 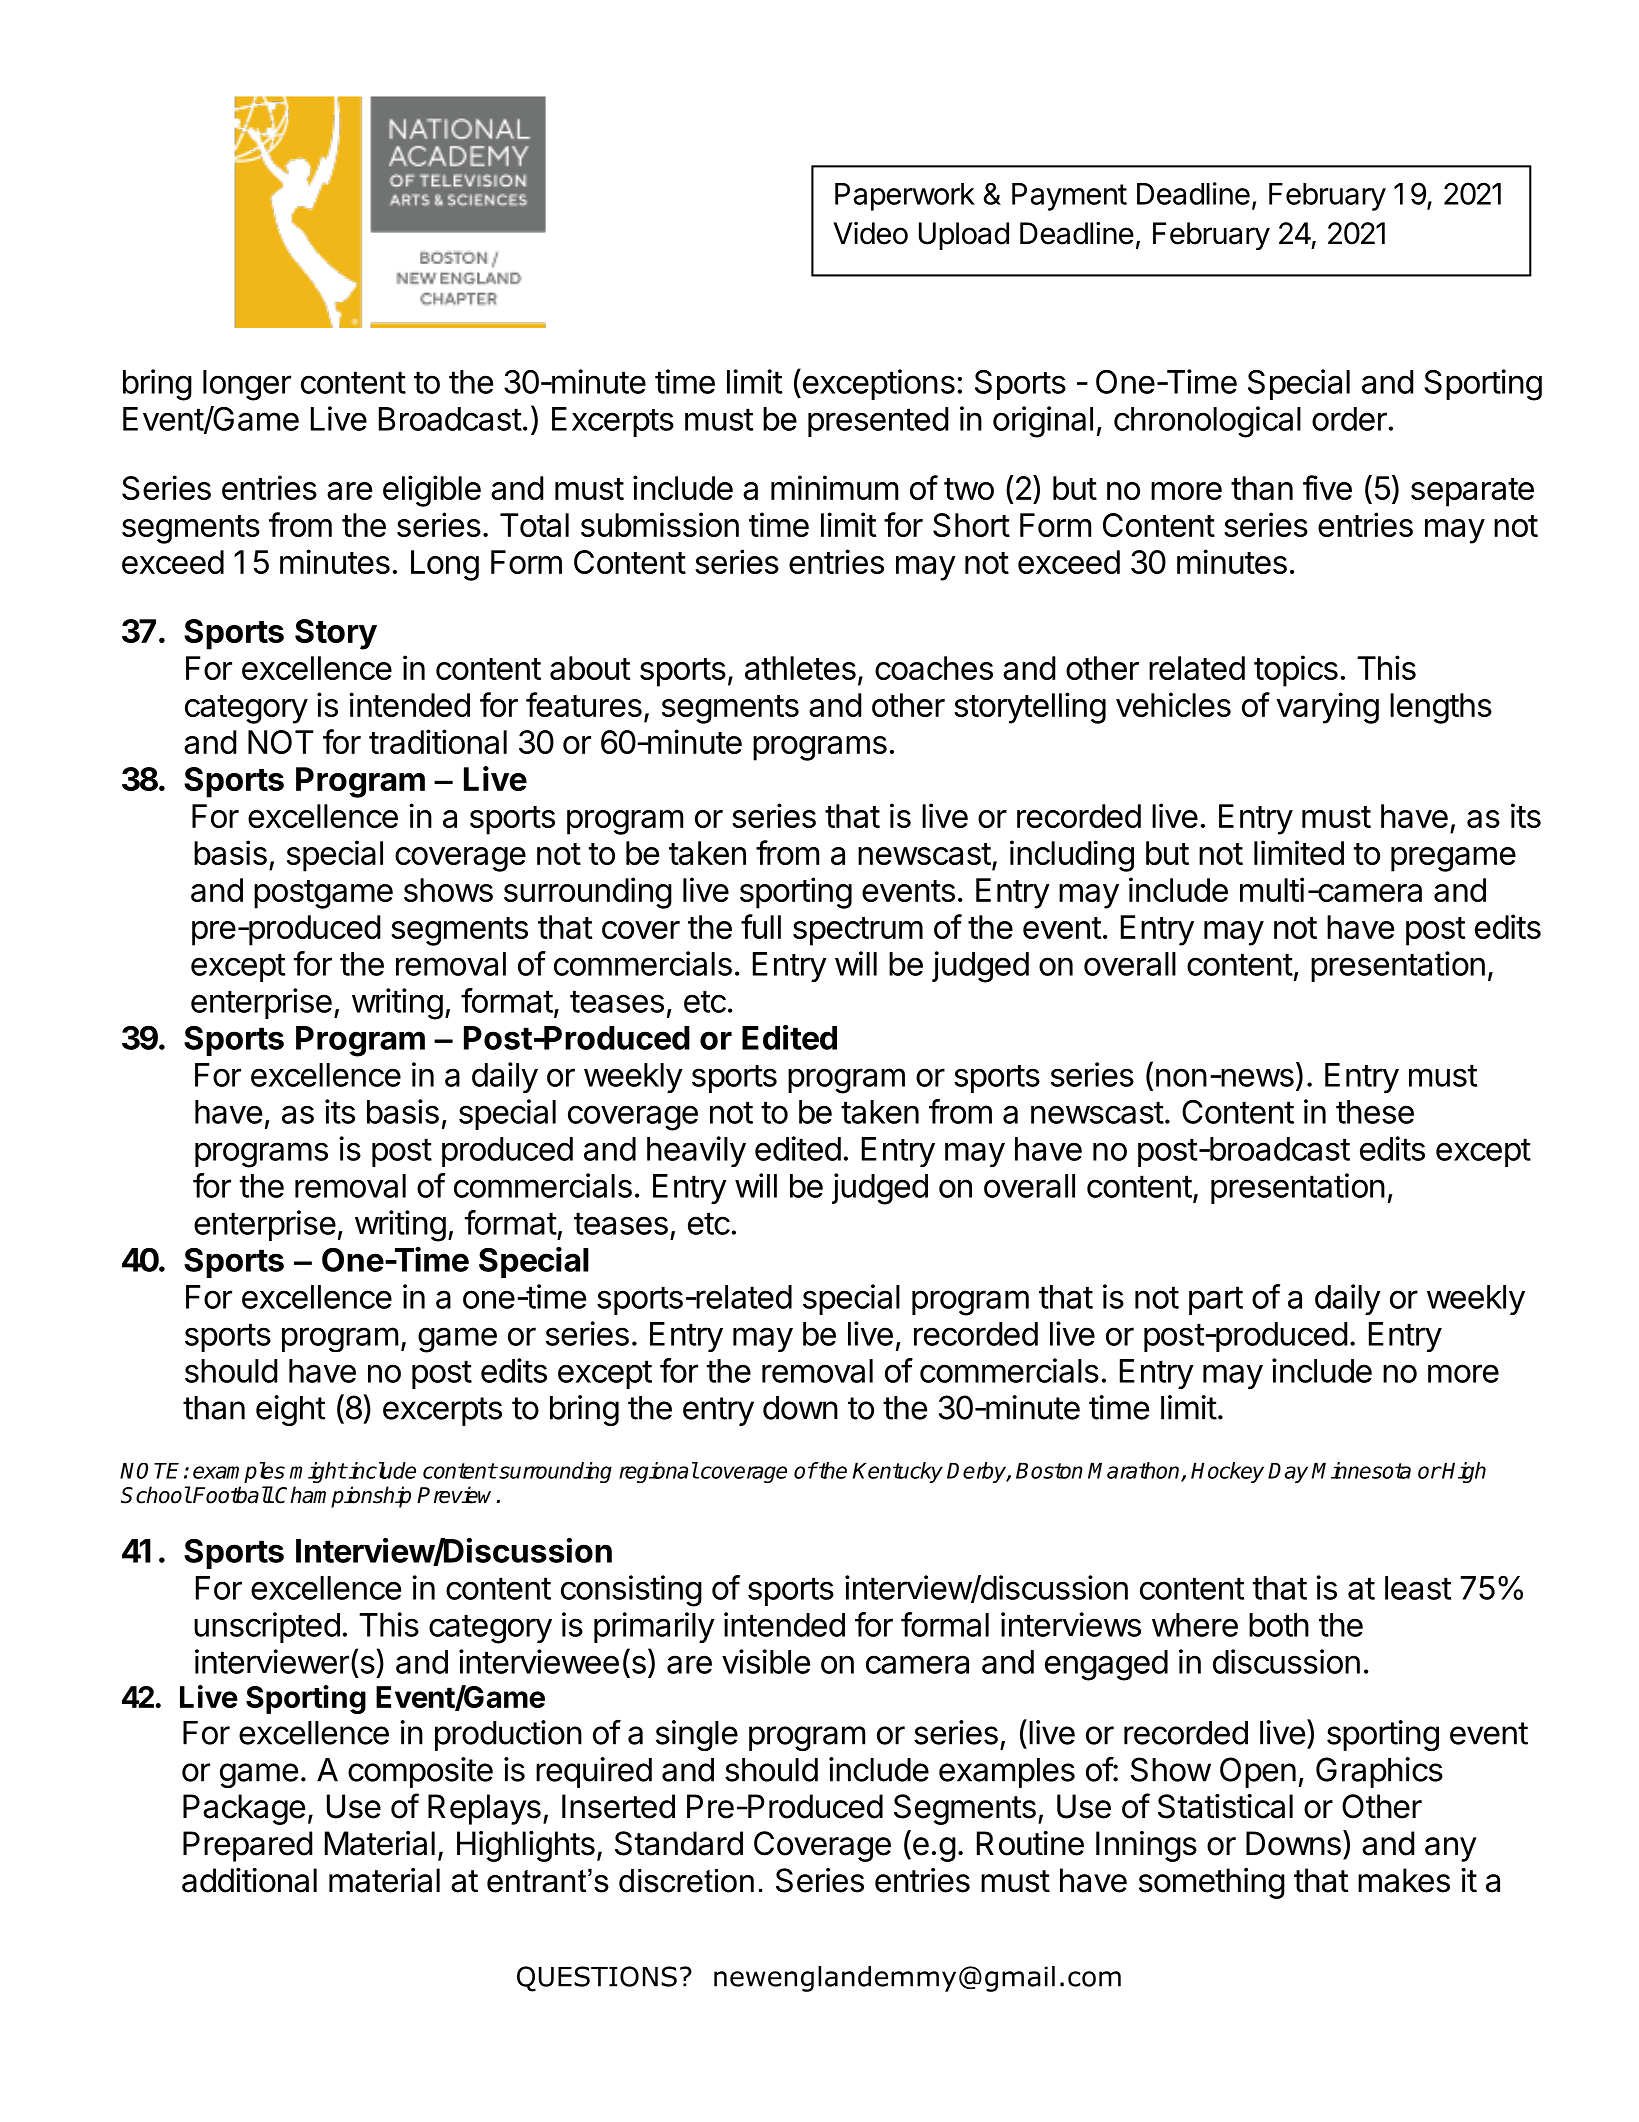 I want to click on full, so click(x=761, y=926).
